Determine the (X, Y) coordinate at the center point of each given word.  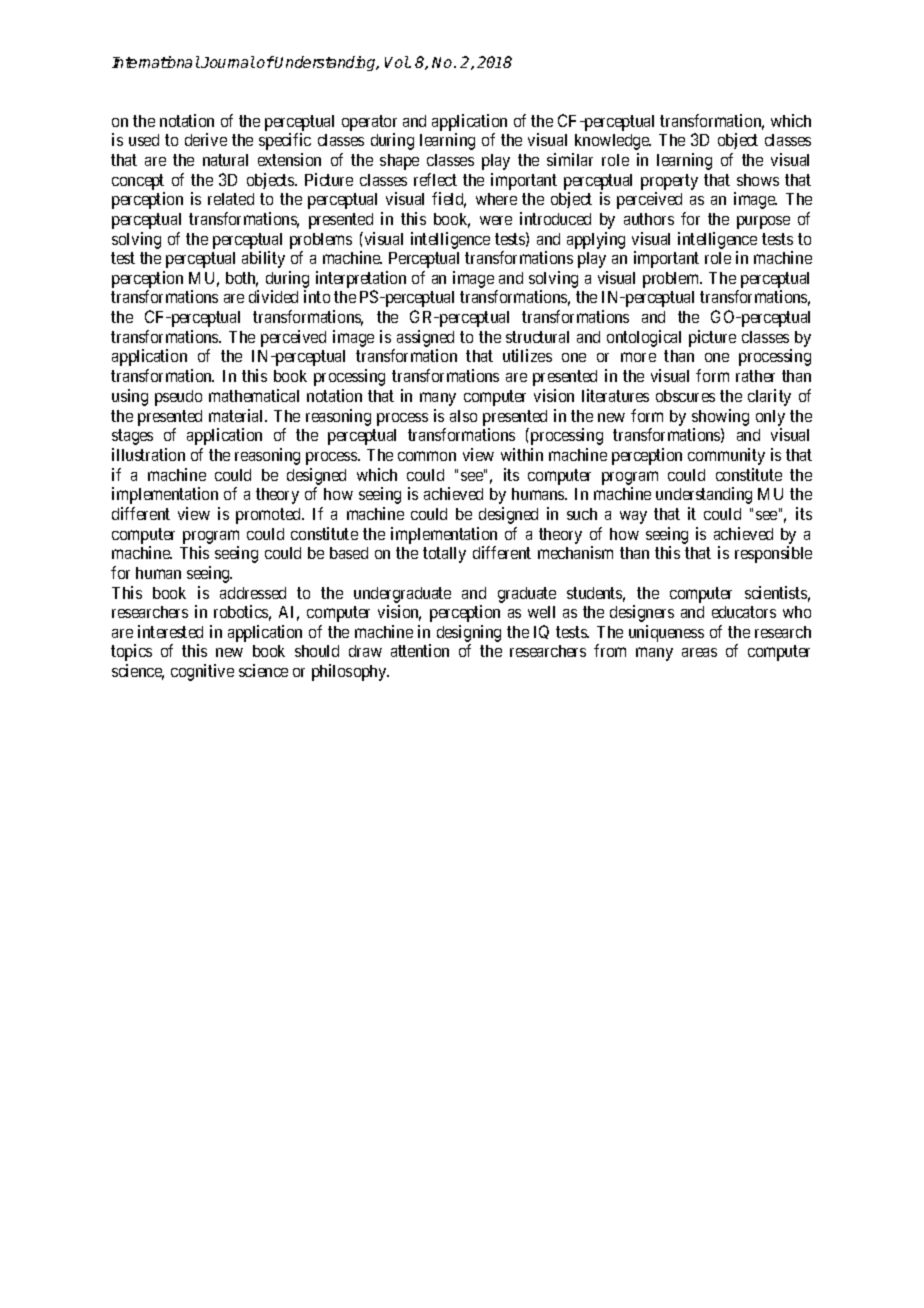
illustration (148, 454)
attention (420, 650)
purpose (763, 222)
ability (263, 259)
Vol (397, 62)
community (726, 456)
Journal (228, 62)
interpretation (361, 281)
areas (699, 652)
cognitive (202, 672)
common (427, 456)
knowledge (613, 142)
